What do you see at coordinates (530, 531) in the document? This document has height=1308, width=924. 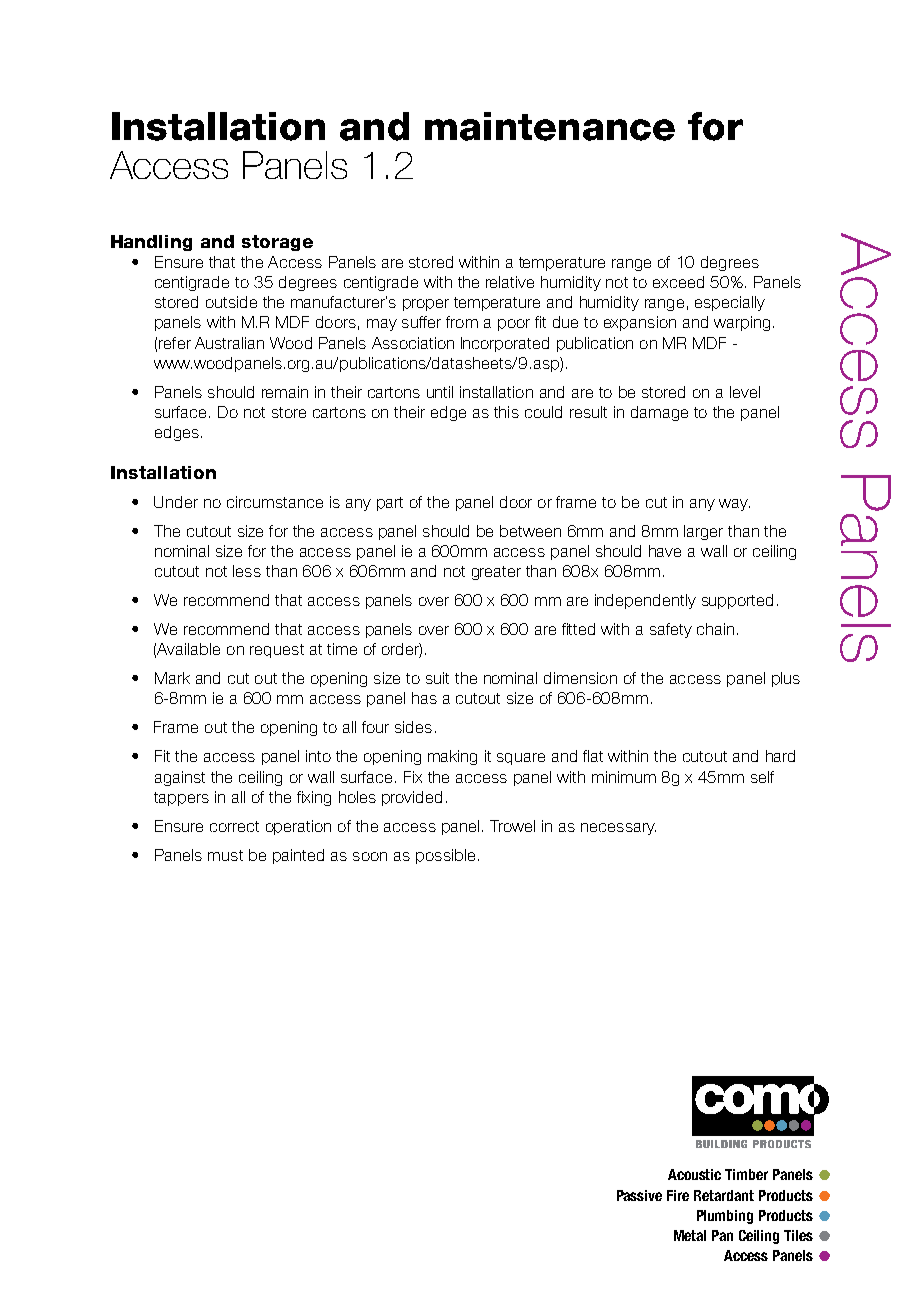 I see `between` at bounding box center [530, 531].
